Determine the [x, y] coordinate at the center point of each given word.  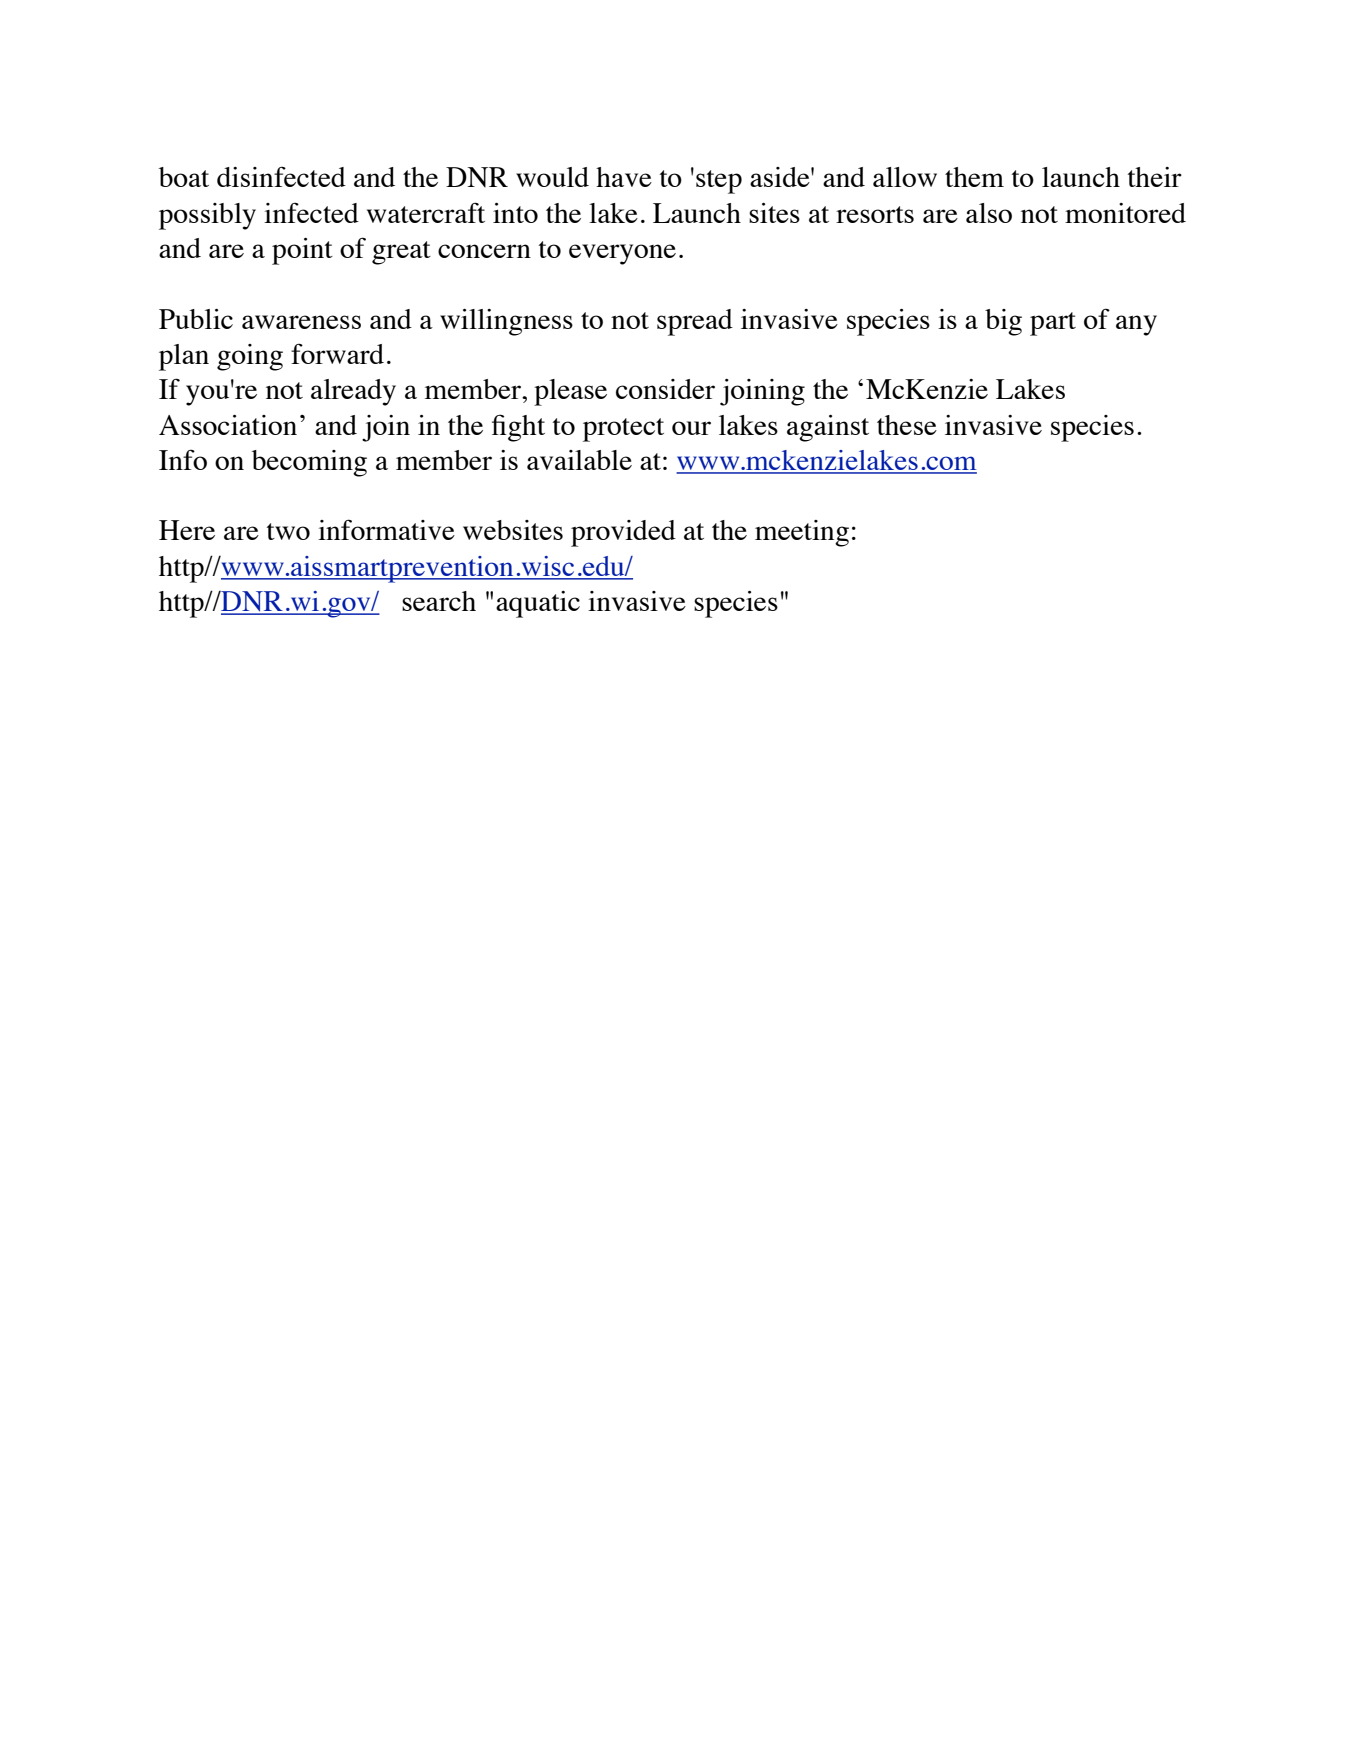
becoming [309, 463]
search [439, 601]
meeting [802, 533]
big [1003, 322]
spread [695, 322]
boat [184, 177]
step [719, 182]
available [579, 460]
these [907, 425]
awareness [301, 322]
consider [665, 389]
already [353, 392]
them [974, 177]
